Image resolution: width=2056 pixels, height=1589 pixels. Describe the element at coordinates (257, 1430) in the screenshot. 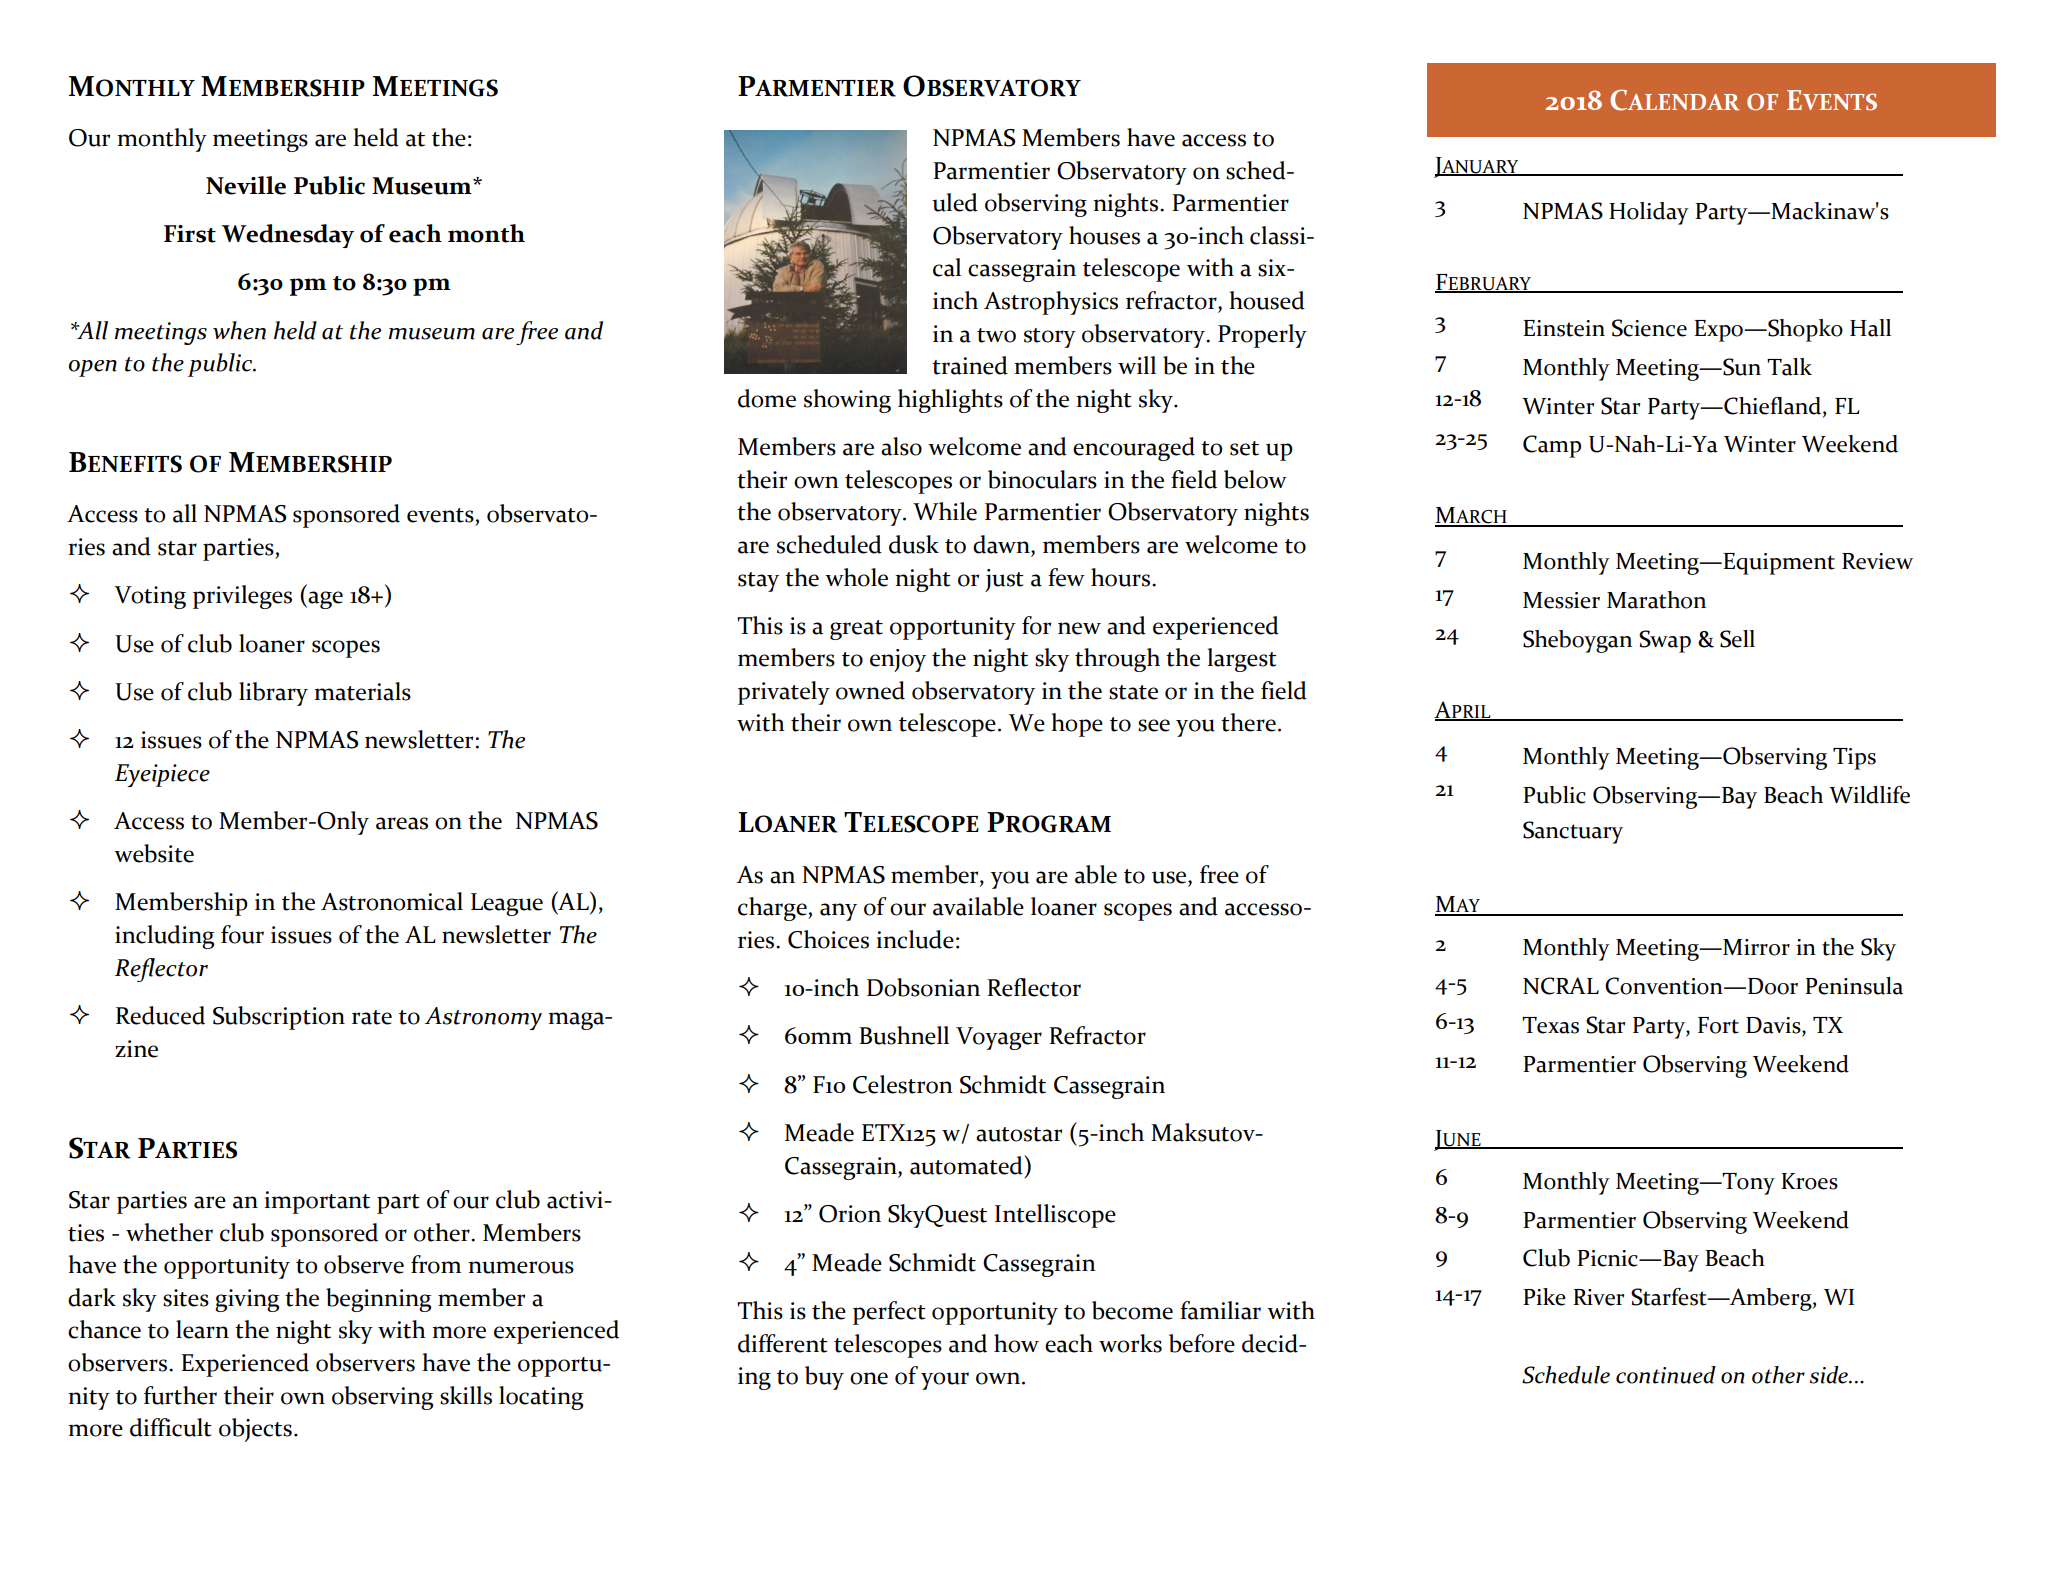

I see `objects` at that location.
